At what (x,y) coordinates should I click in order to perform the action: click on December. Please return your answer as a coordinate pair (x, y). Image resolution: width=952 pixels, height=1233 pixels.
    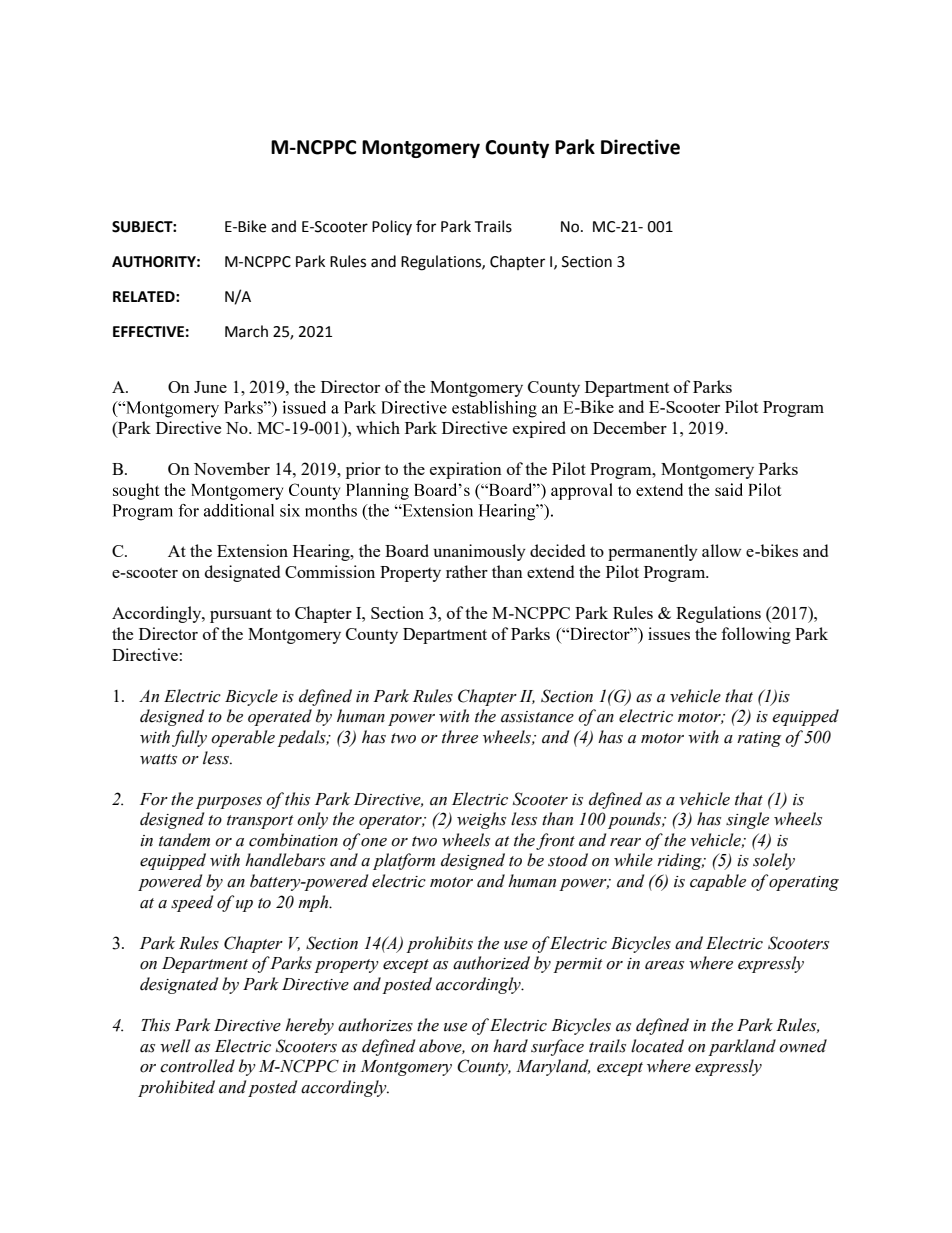
    Looking at the image, I should click on (630, 427).
